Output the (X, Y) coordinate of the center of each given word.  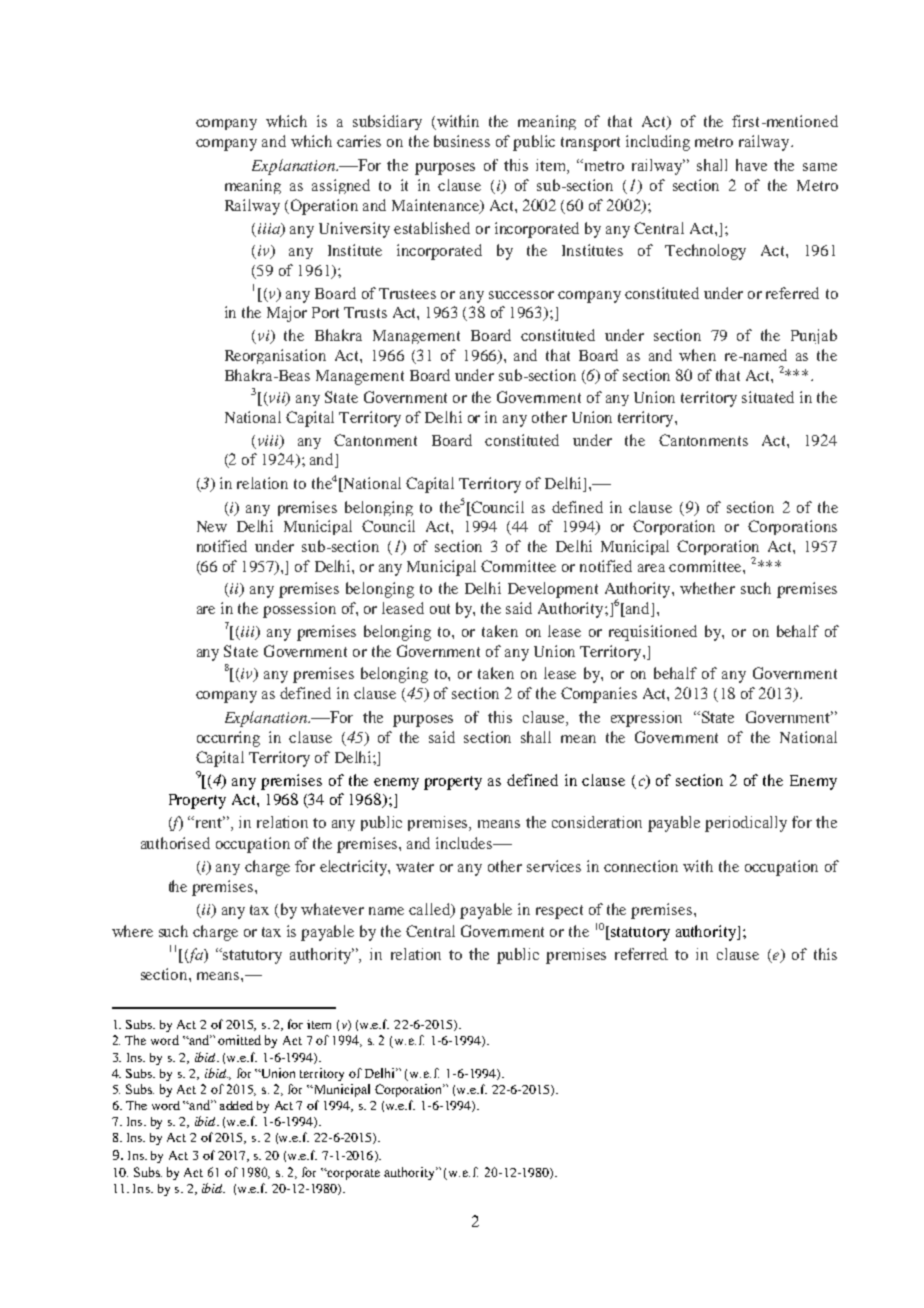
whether (707, 588)
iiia (270, 229)
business (462, 141)
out (440, 609)
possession (299, 610)
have (751, 165)
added (236, 1105)
